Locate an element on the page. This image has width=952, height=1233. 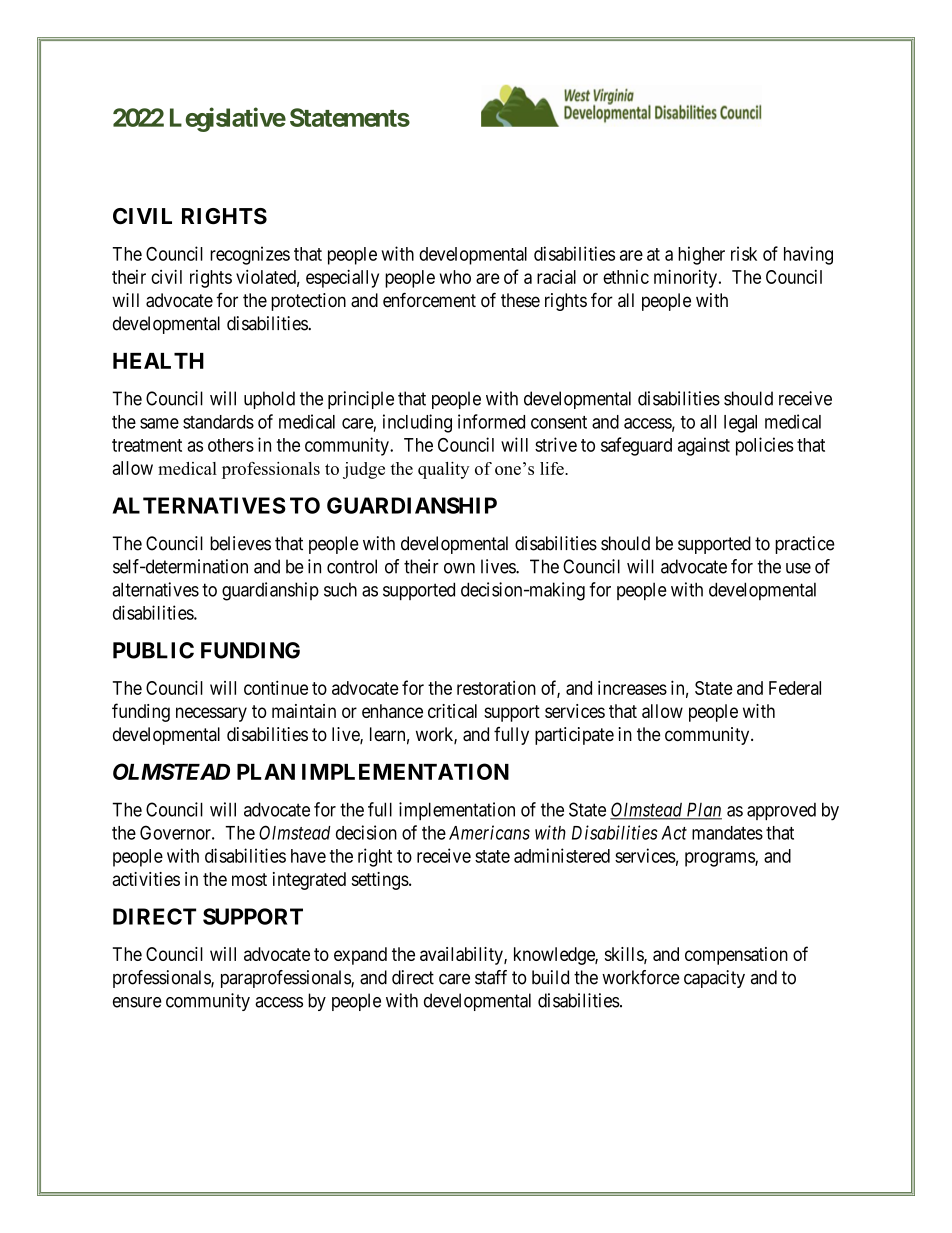
quality is located at coordinates (443, 470).
